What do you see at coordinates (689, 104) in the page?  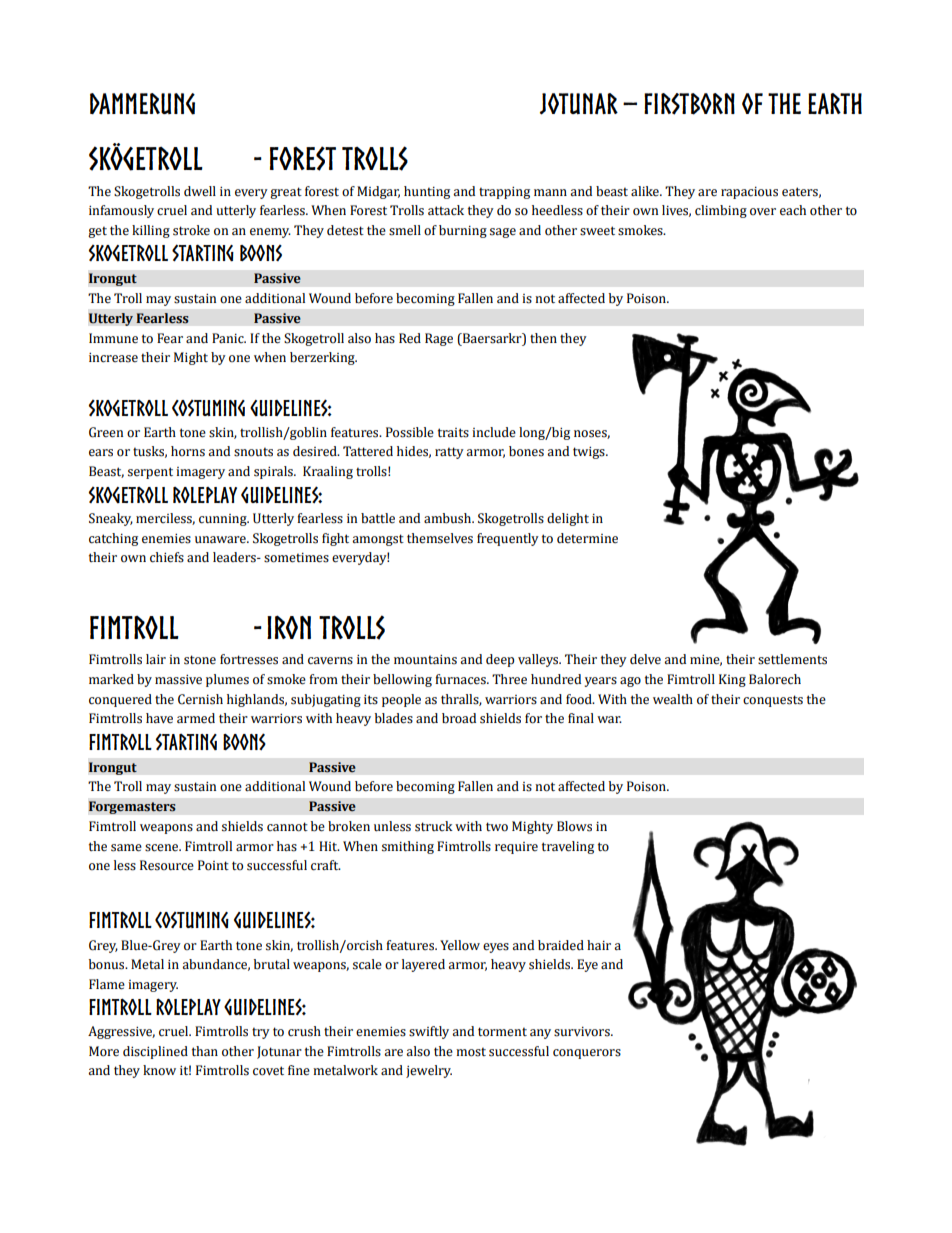 I see `Firstborn` at bounding box center [689, 104].
